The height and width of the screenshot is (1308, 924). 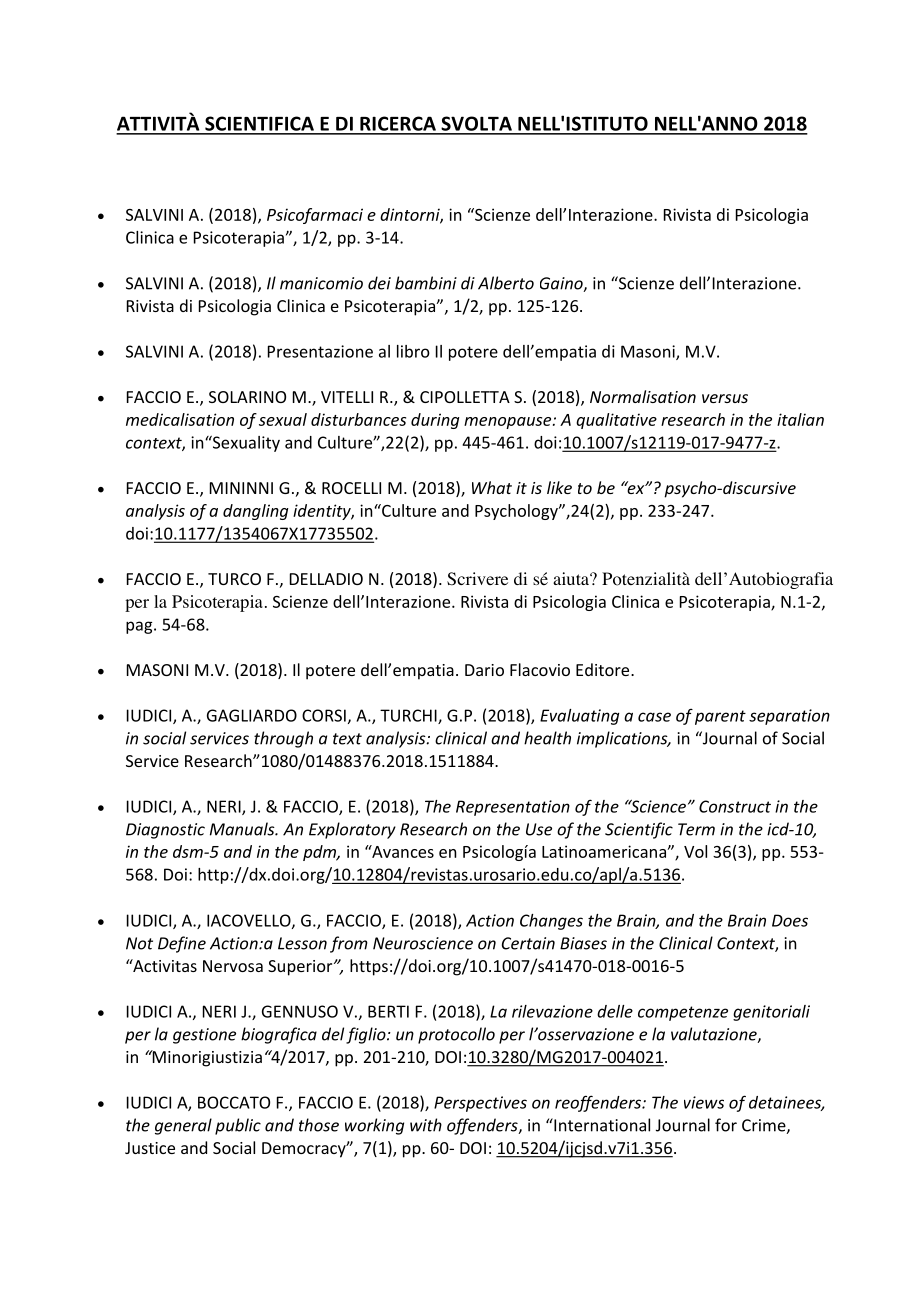 I want to click on parent, so click(x=720, y=717).
